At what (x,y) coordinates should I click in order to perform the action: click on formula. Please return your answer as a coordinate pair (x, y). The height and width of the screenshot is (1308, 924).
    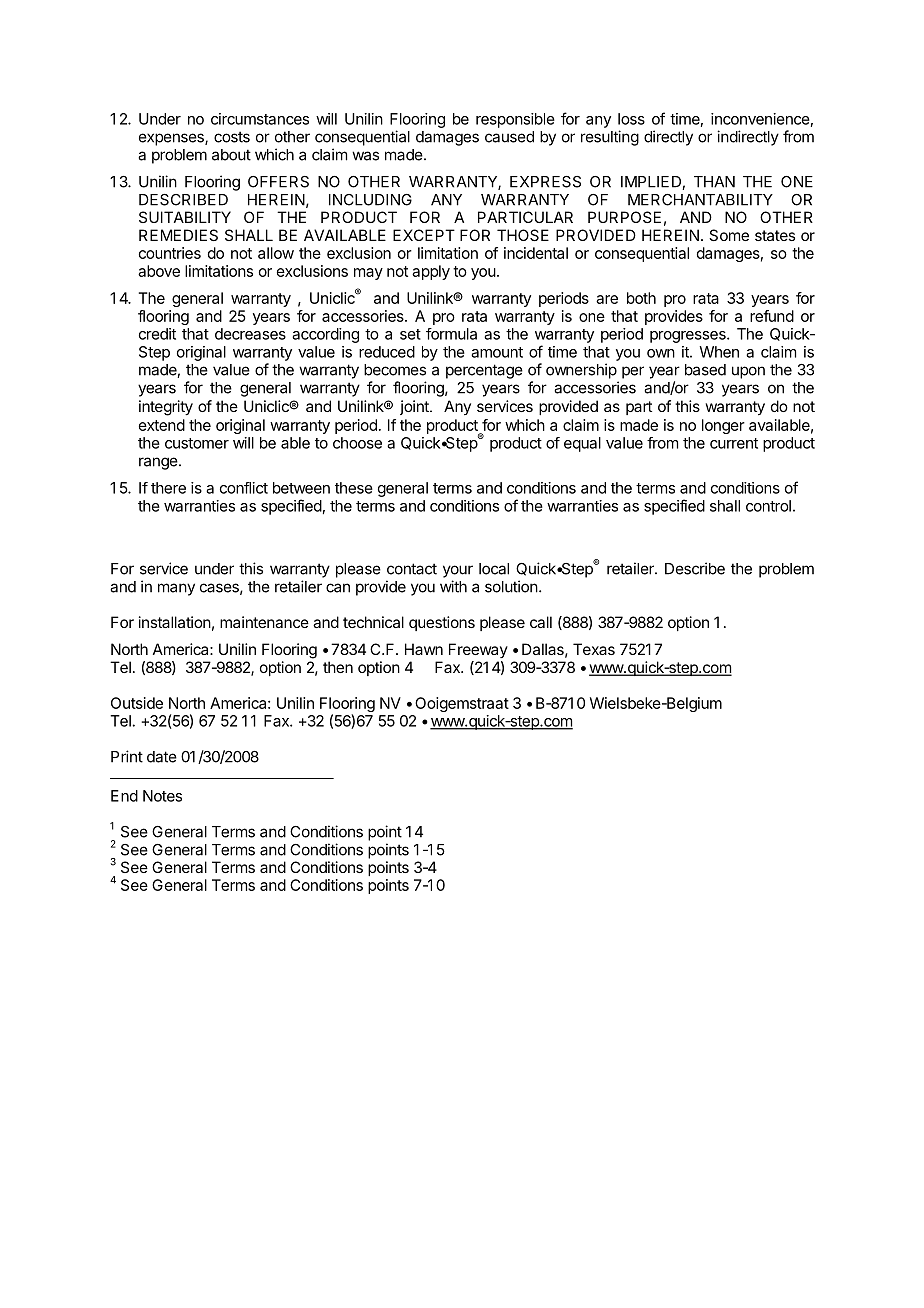
    Looking at the image, I should click on (451, 334).
